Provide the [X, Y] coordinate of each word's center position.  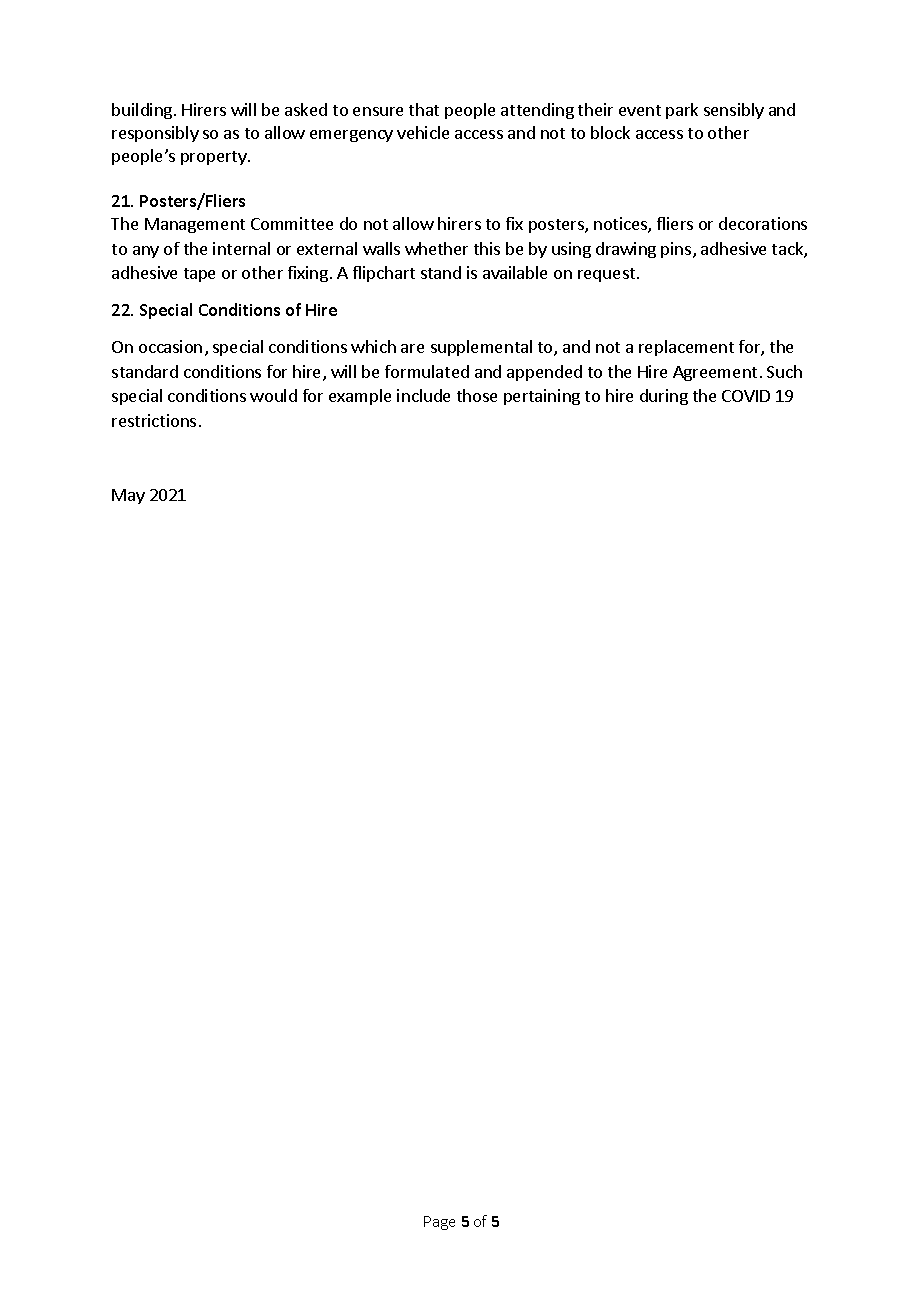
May [128, 496]
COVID [746, 396]
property [215, 158]
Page [439, 1223]
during [664, 397]
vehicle [423, 132]
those [477, 395]
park [682, 111]
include [423, 395]
